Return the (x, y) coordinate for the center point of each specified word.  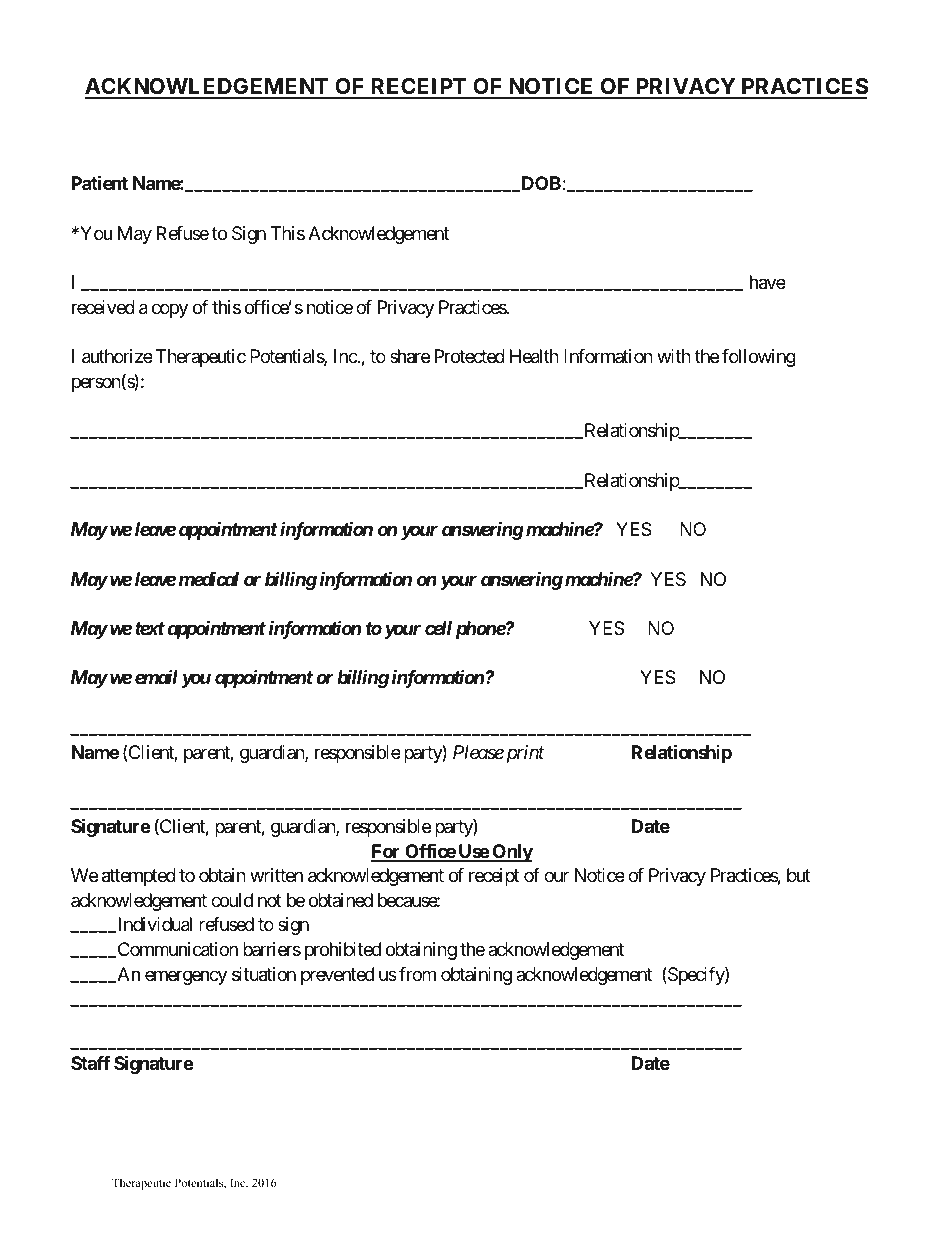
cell (438, 628)
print (523, 754)
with (674, 356)
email (156, 677)
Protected (470, 356)
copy (170, 310)
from (417, 974)
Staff (90, 1063)
